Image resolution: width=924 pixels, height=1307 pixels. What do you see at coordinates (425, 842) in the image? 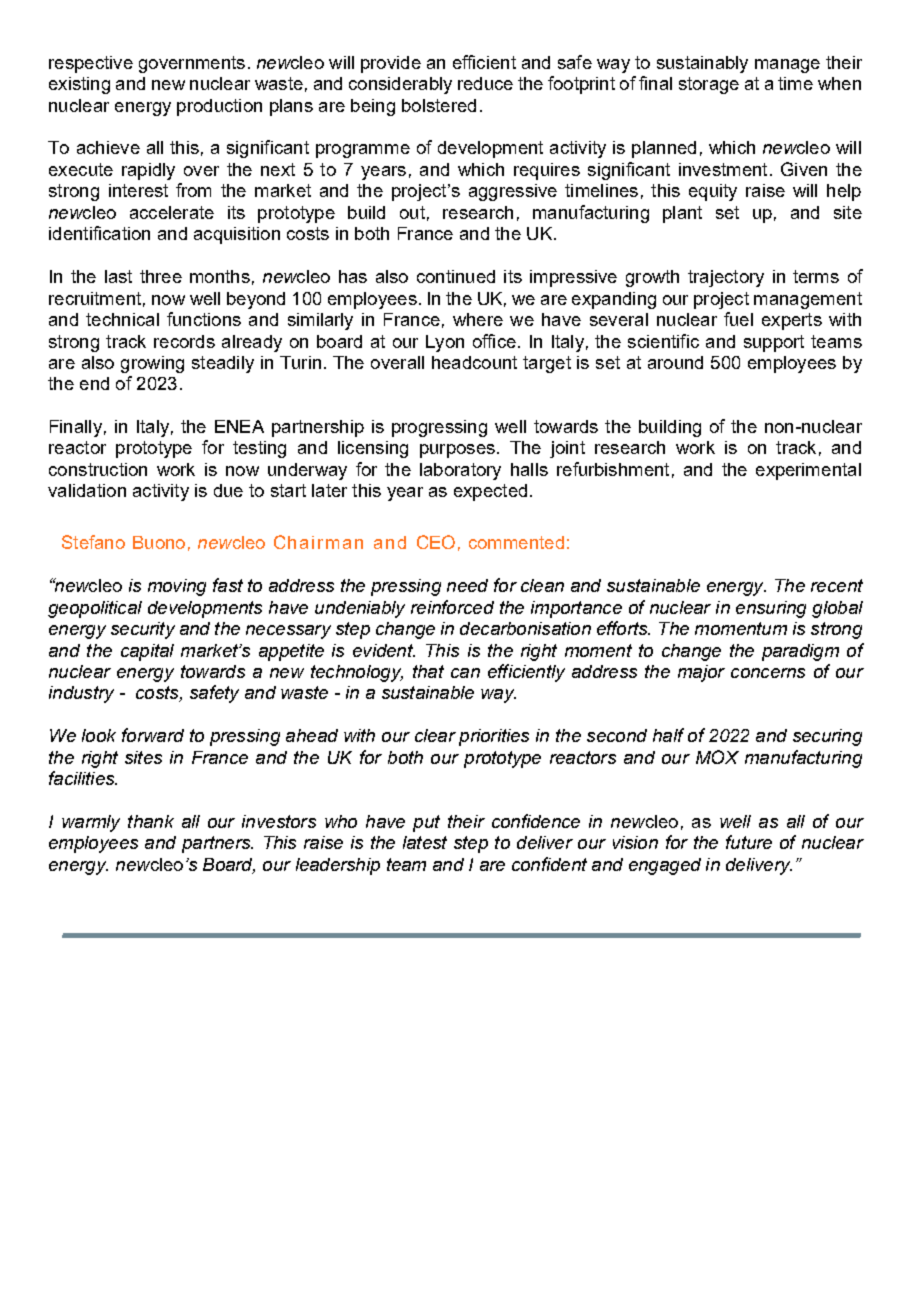
I see `latest` at bounding box center [425, 842].
